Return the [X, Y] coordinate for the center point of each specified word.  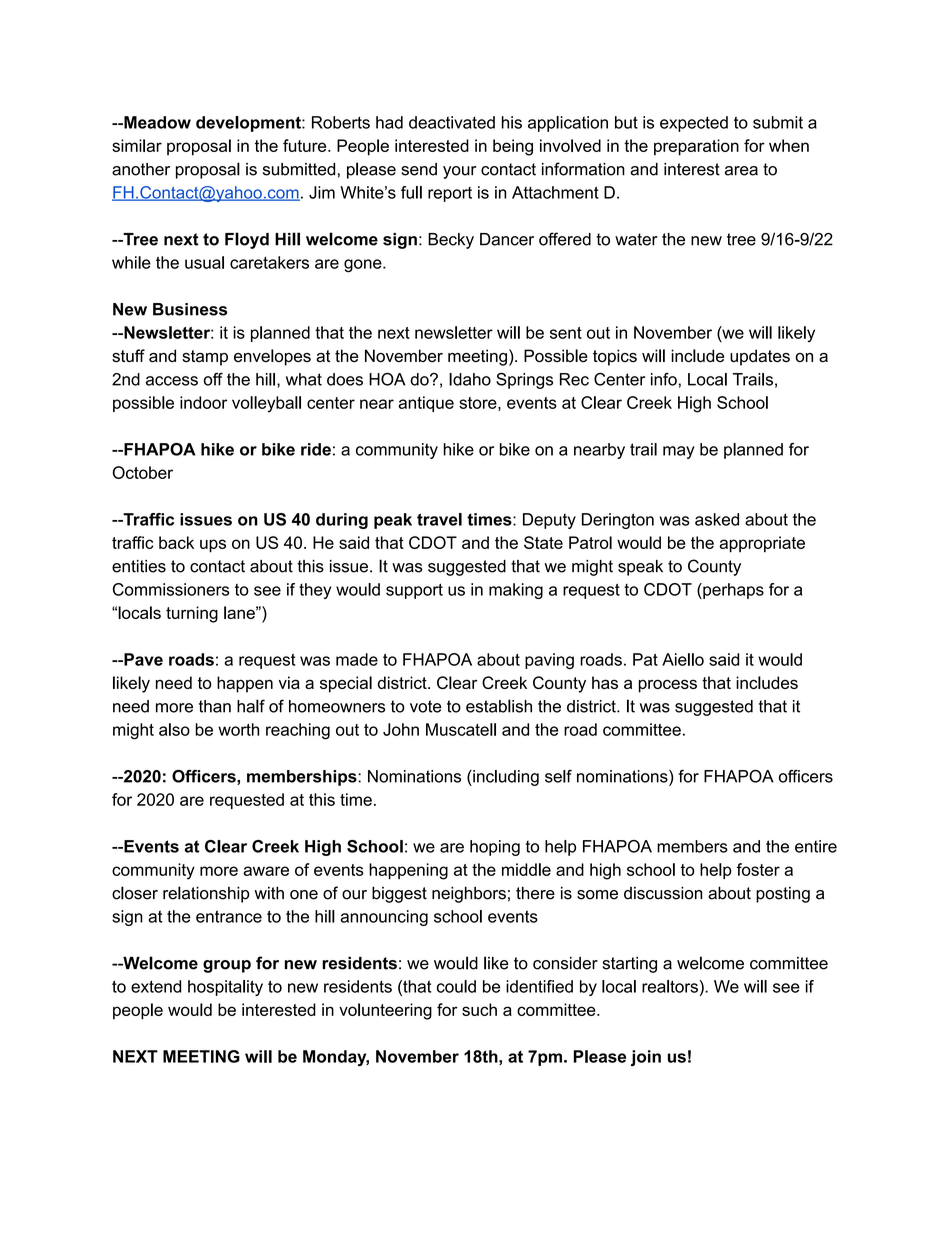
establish [499, 706]
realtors [670, 986]
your [459, 172]
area [741, 171]
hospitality [225, 988]
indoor [203, 402]
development [249, 124]
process [668, 686]
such [479, 1009]
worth [238, 729]
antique [426, 404]
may [679, 452]
